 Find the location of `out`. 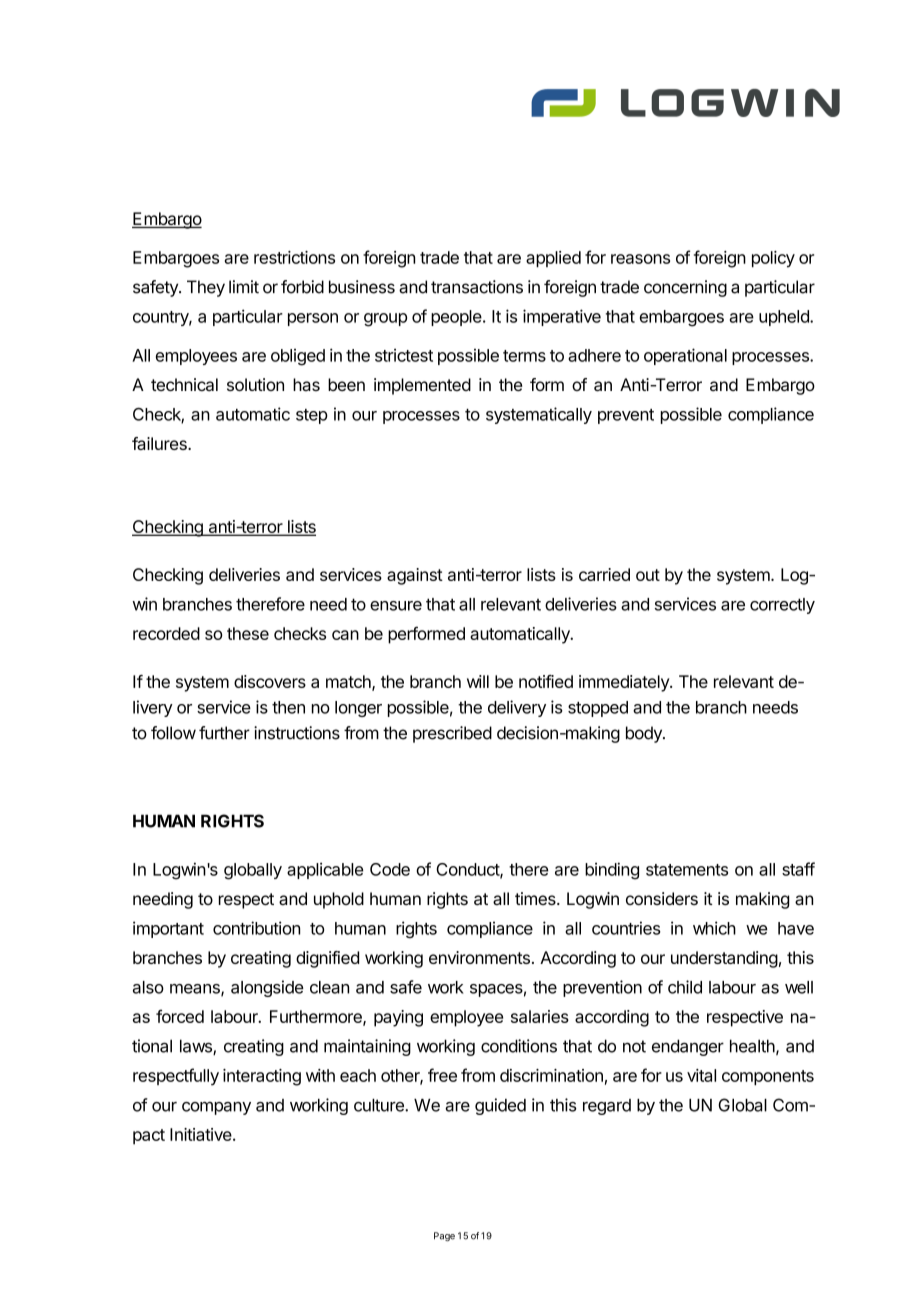

out is located at coordinates (648, 575).
